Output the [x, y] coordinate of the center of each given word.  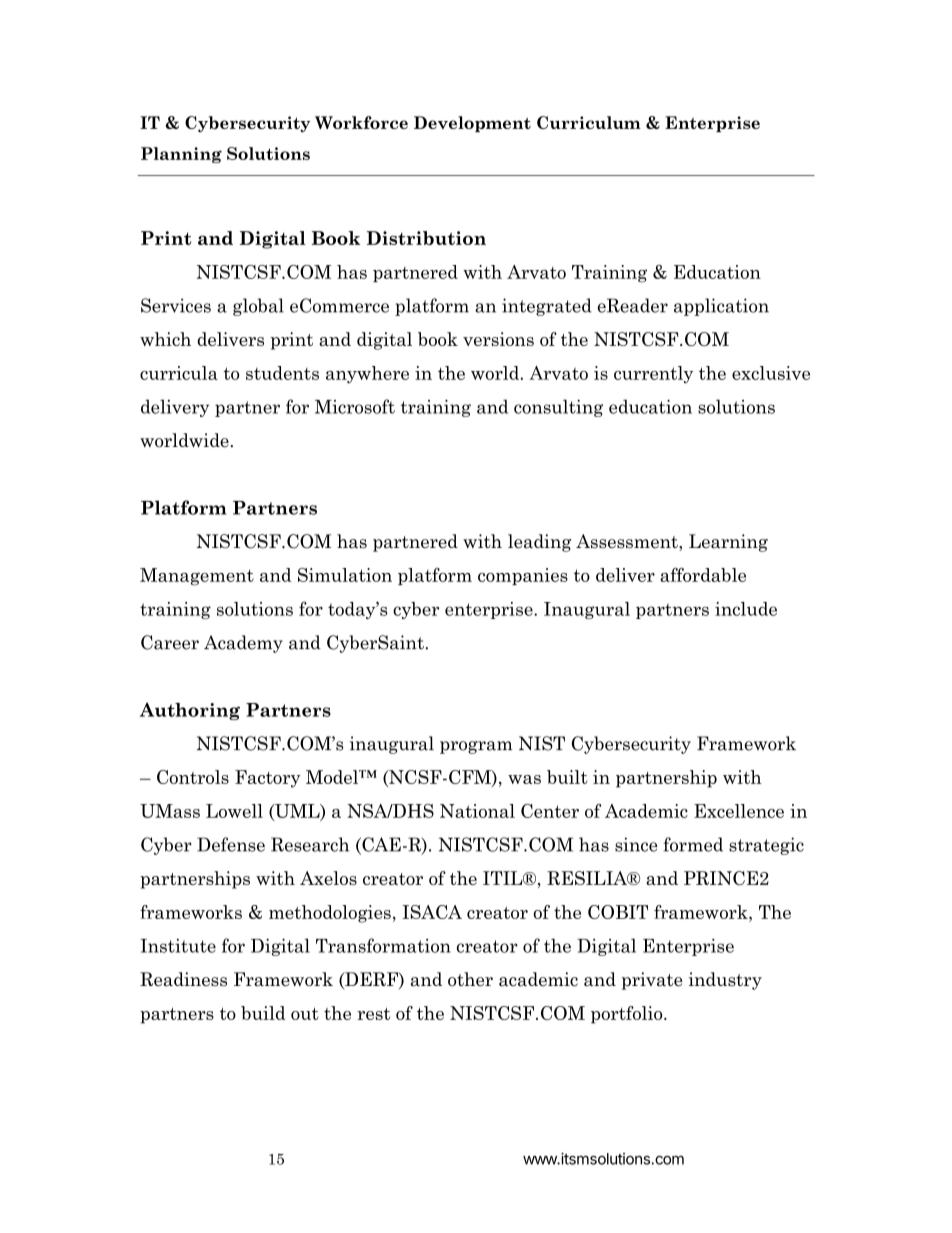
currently [653, 375]
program [476, 747]
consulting [558, 408]
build [263, 1013]
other [470, 979]
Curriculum [589, 122]
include [746, 609]
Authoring [190, 711]
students [282, 373]
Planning [181, 155]
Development [472, 124]
